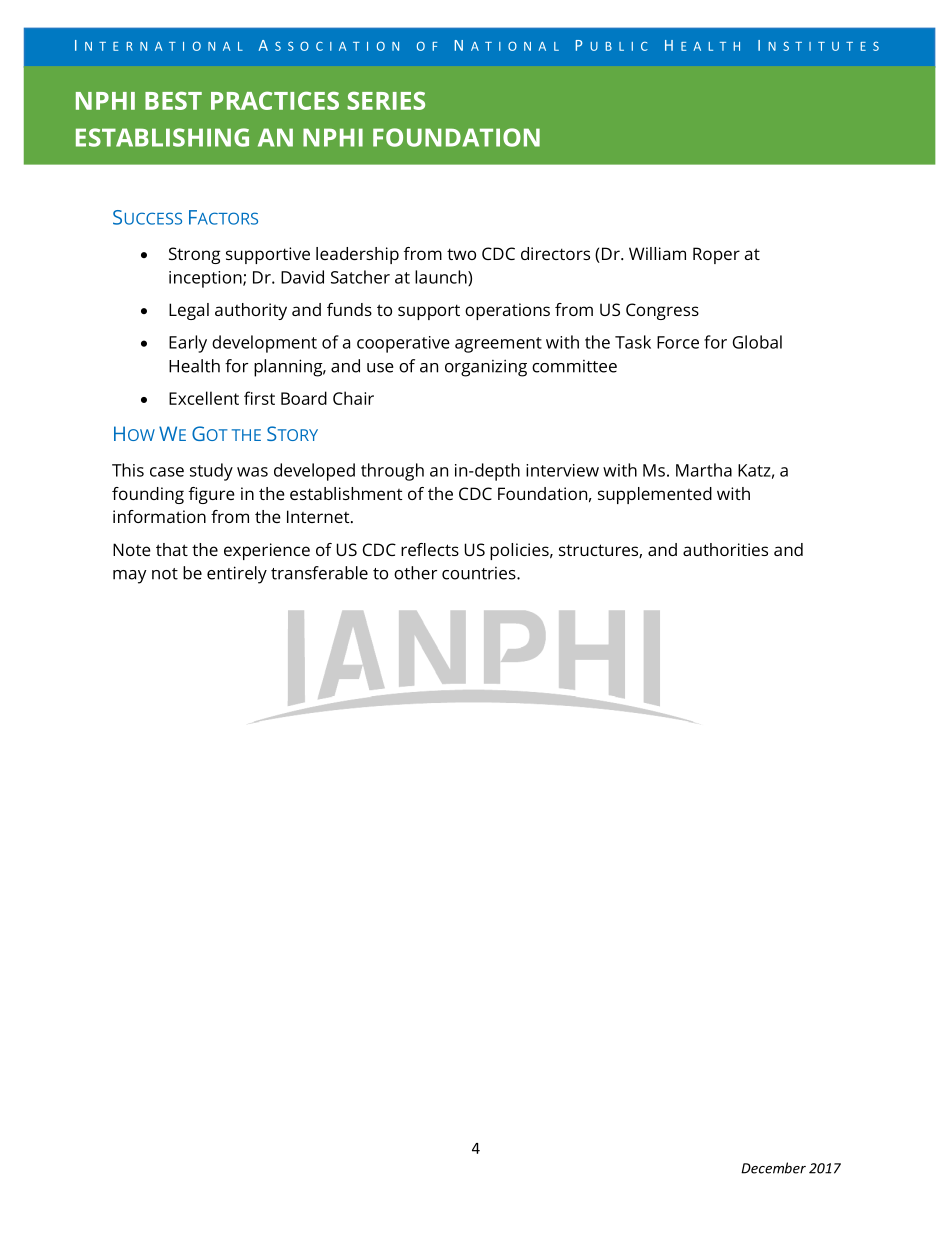 This screenshot has width=952, height=1233. What do you see at coordinates (716, 255) in the screenshot?
I see `Roper` at bounding box center [716, 255].
